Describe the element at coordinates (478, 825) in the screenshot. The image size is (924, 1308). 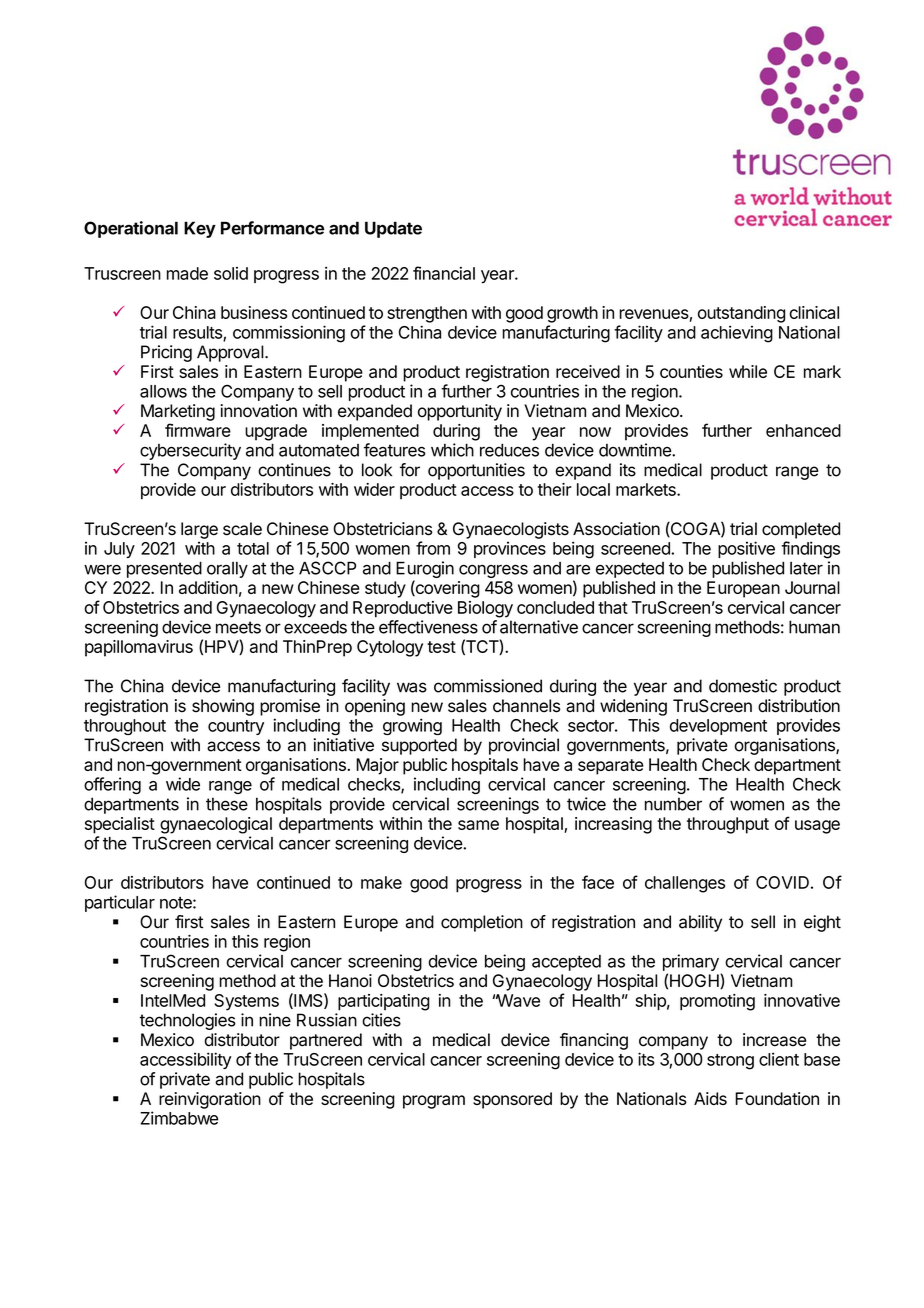
I see `same` at that location.
